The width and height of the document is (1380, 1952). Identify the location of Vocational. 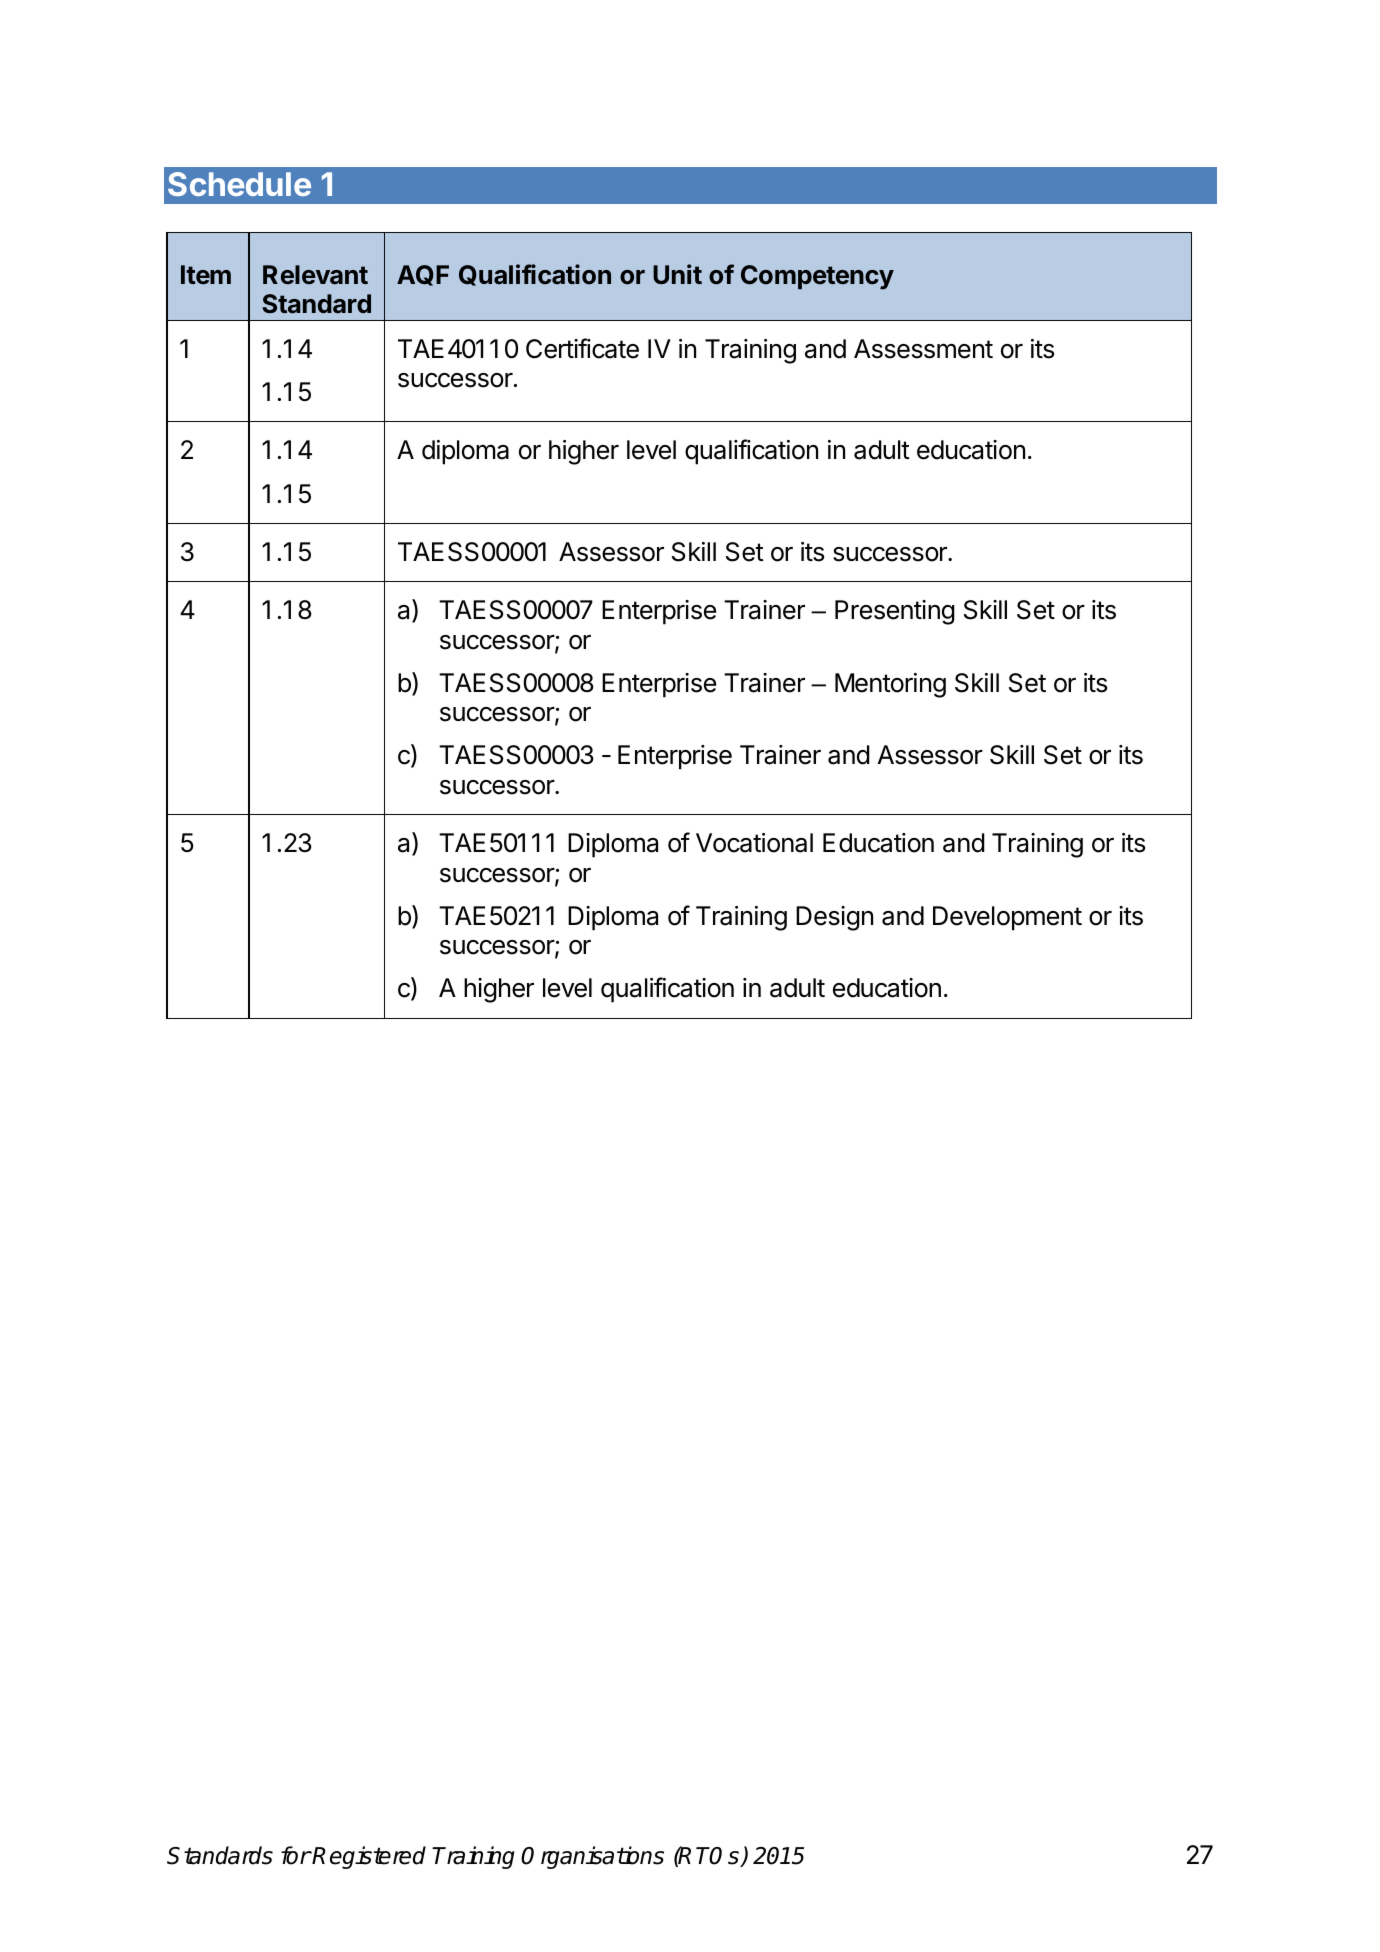
(754, 843).
